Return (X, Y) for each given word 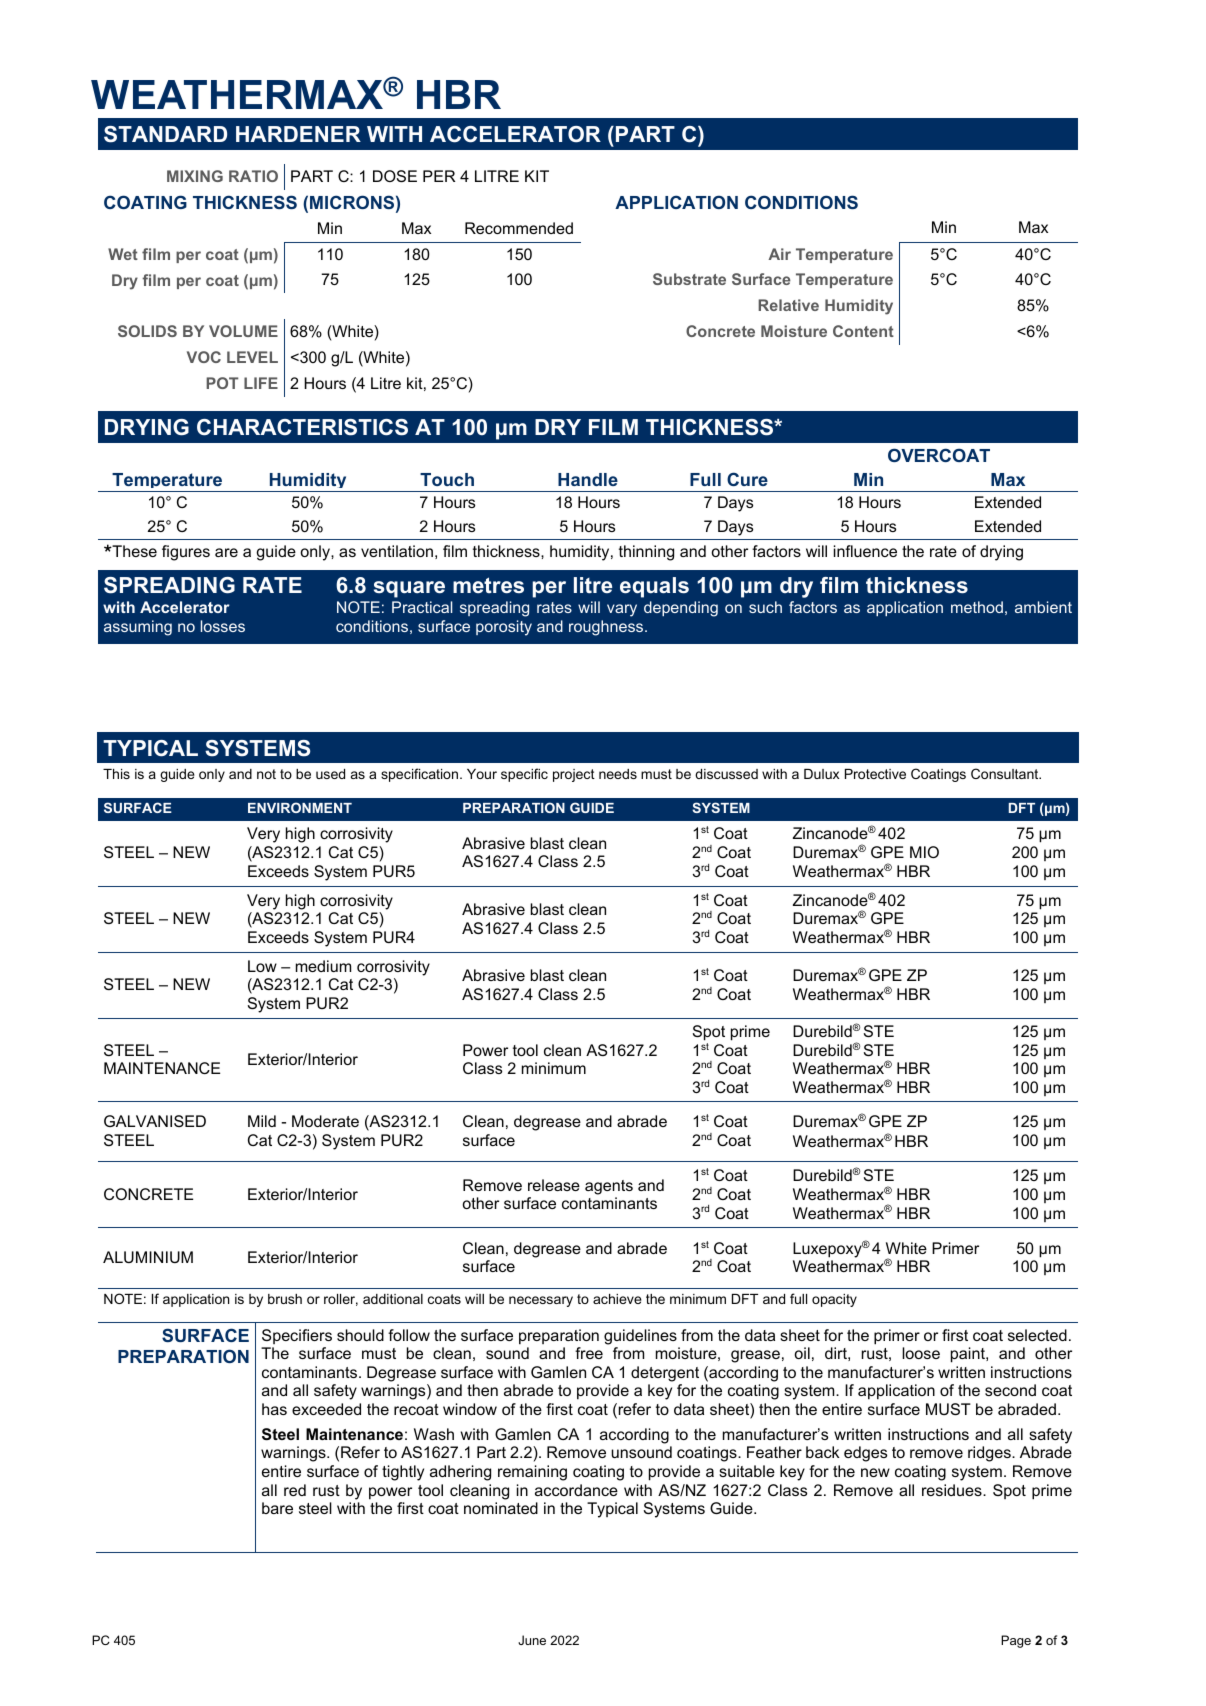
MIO (924, 852)
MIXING (195, 176)
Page (1016, 1641)
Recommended (519, 228)
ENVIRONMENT (300, 807)
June (532, 1640)
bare (277, 1508)
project (574, 775)
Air (779, 254)
